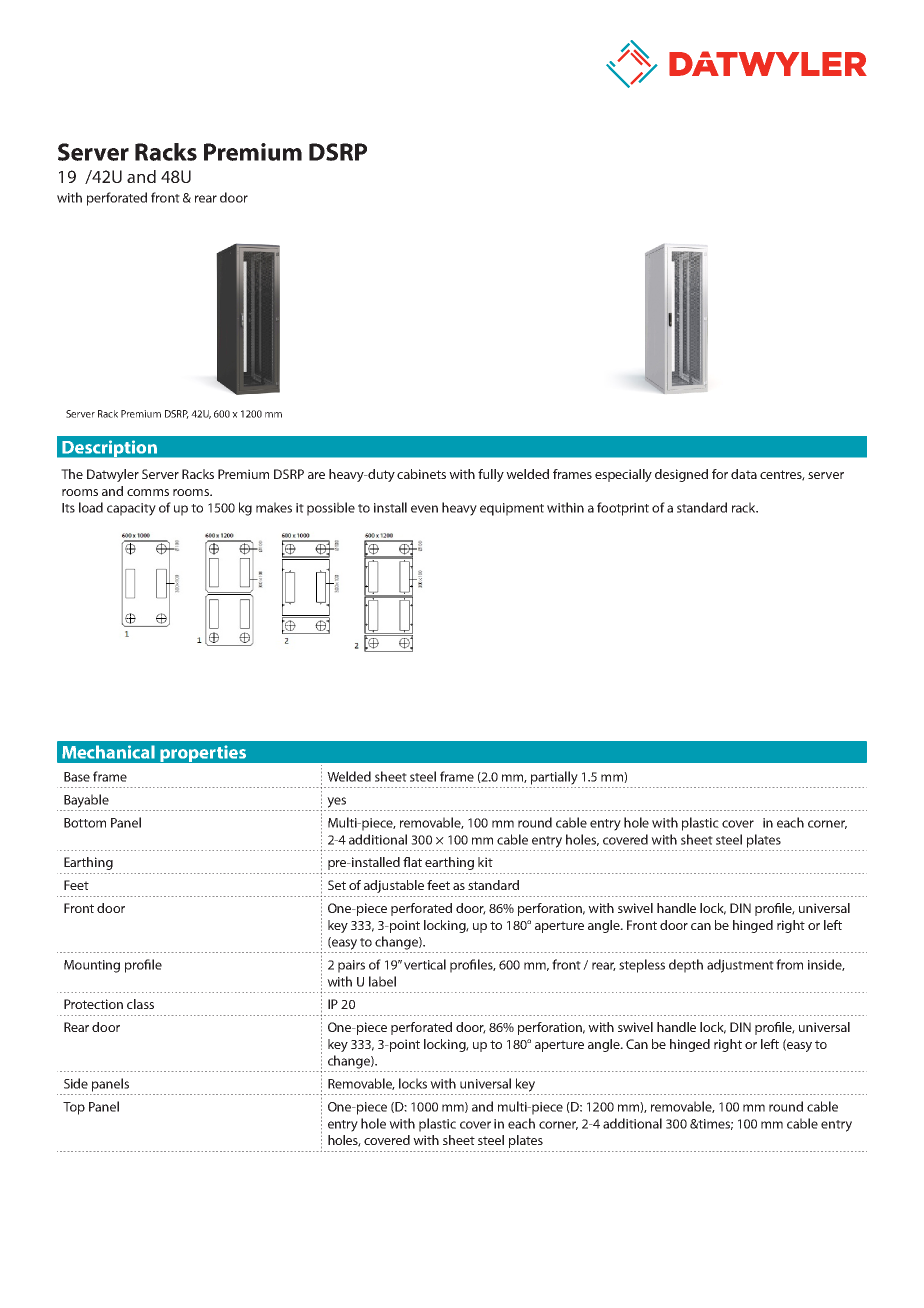 Image resolution: width=924 pixels, height=1308 pixels. Describe the element at coordinates (108, 752) in the document. I see `Mechanical` at that location.
